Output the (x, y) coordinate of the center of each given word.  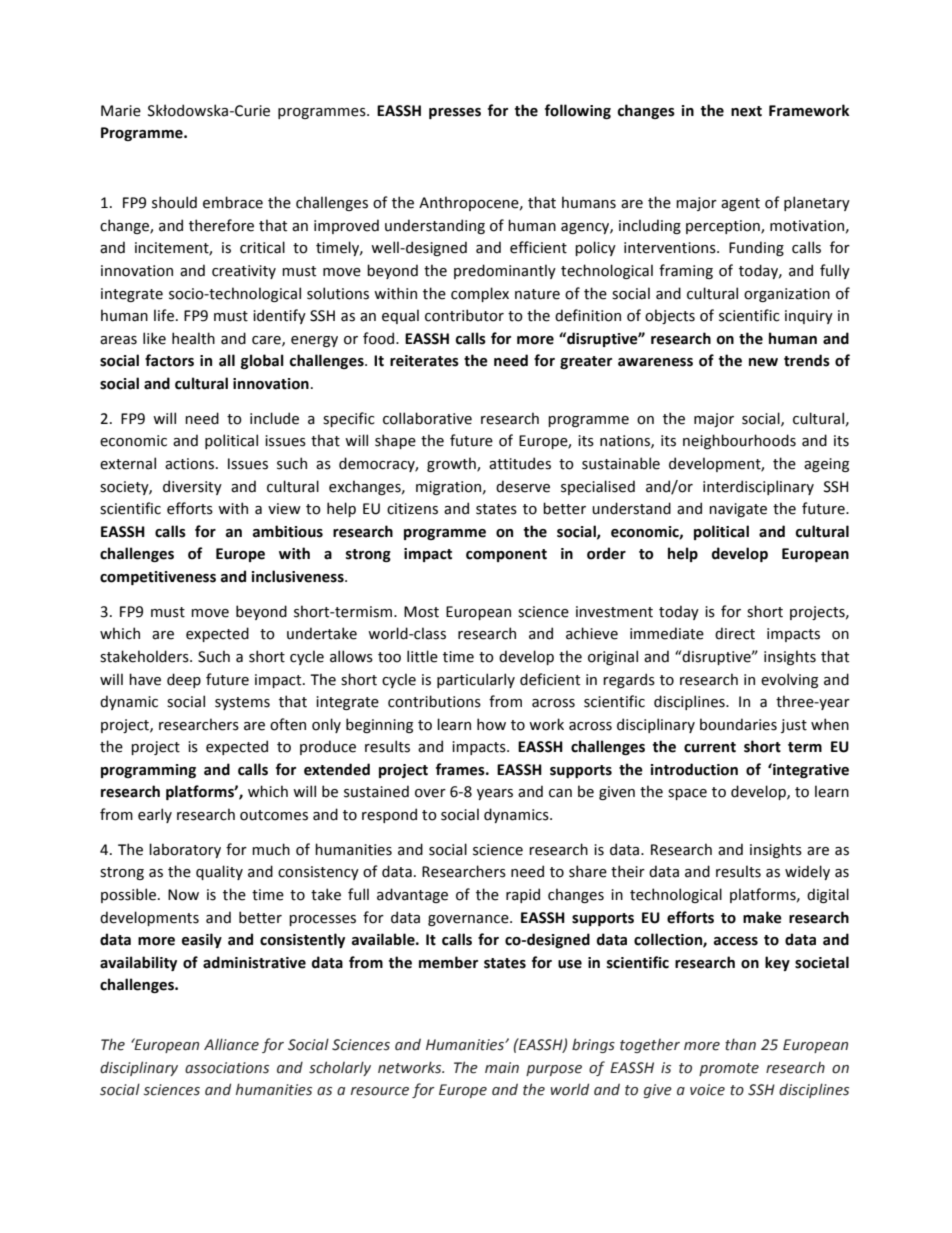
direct (735, 633)
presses (455, 113)
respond (389, 815)
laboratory (185, 850)
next (746, 111)
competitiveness (158, 578)
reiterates (424, 361)
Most (421, 612)
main (502, 1067)
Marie (121, 111)
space (687, 794)
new (763, 362)
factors (169, 360)
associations (227, 1068)
